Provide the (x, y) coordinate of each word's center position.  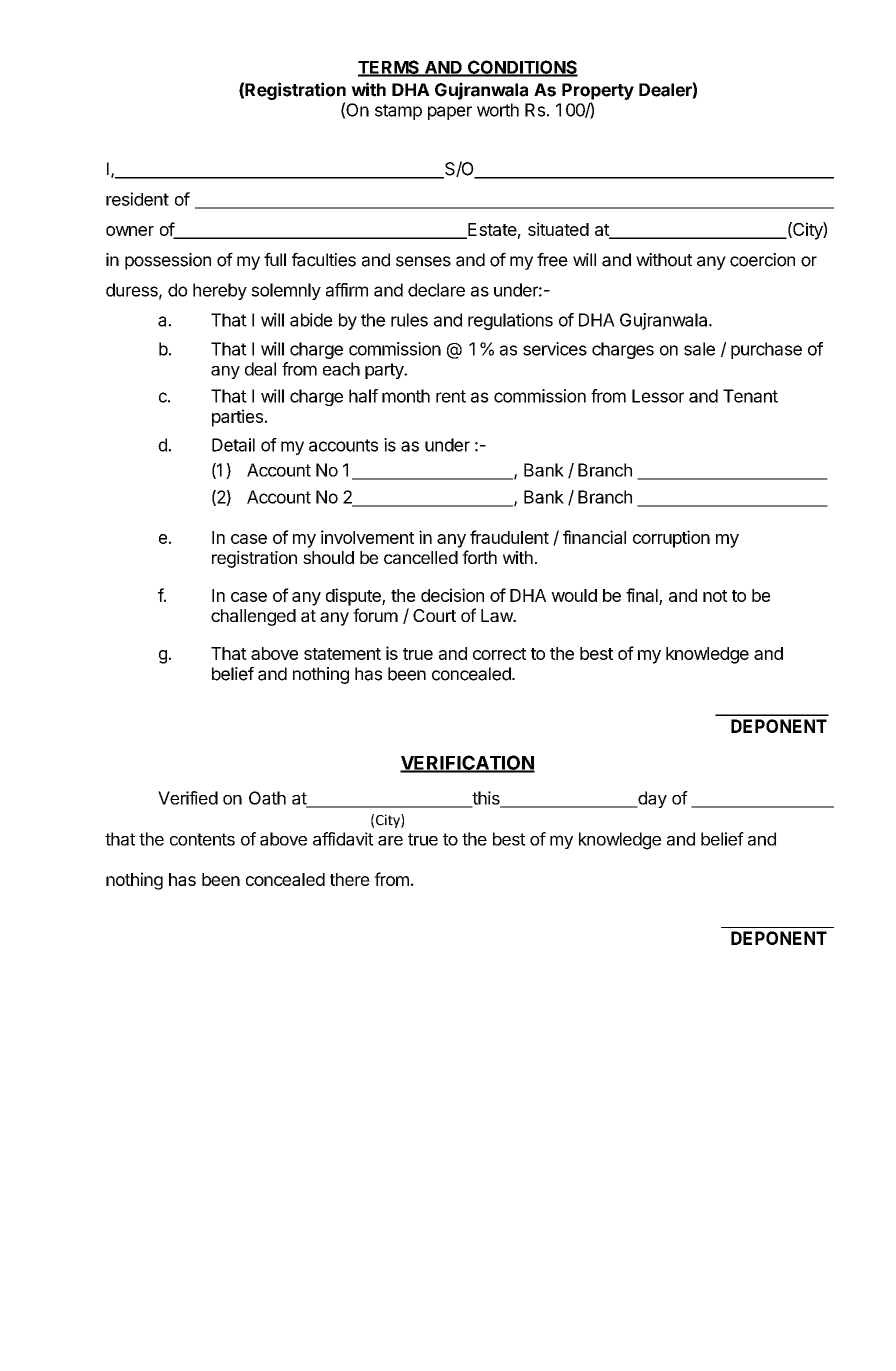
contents (202, 839)
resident (137, 199)
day (651, 799)
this (486, 799)
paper (450, 113)
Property (598, 91)
